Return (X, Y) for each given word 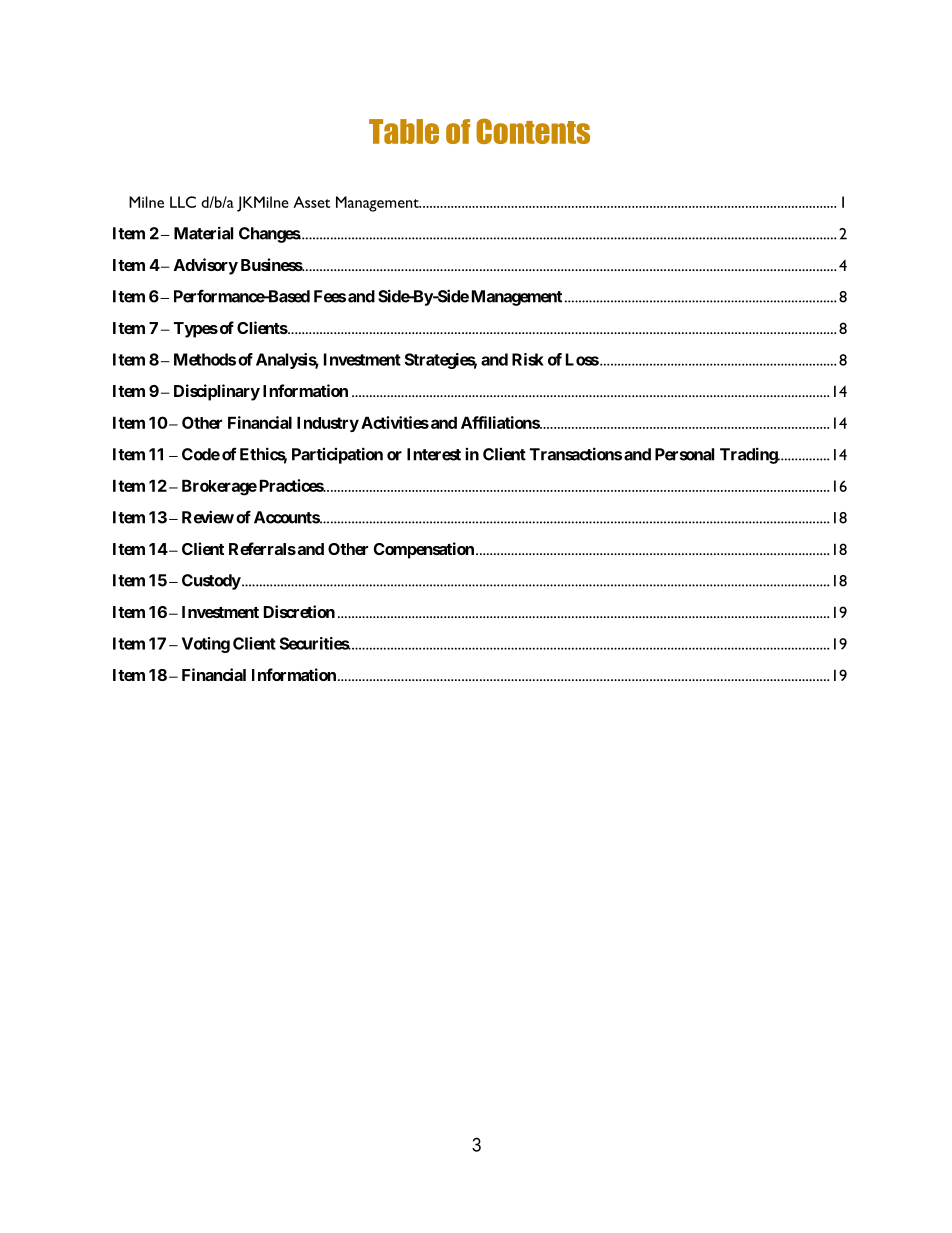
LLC (183, 202)
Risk (528, 359)
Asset (311, 202)
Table (404, 131)
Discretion (299, 611)
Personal (684, 454)
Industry (328, 424)
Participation (337, 455)
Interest (434, 454)
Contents (533, 131)
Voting (206, 645)
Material (203, 233)
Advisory (206, 266)
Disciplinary (217, 392)
